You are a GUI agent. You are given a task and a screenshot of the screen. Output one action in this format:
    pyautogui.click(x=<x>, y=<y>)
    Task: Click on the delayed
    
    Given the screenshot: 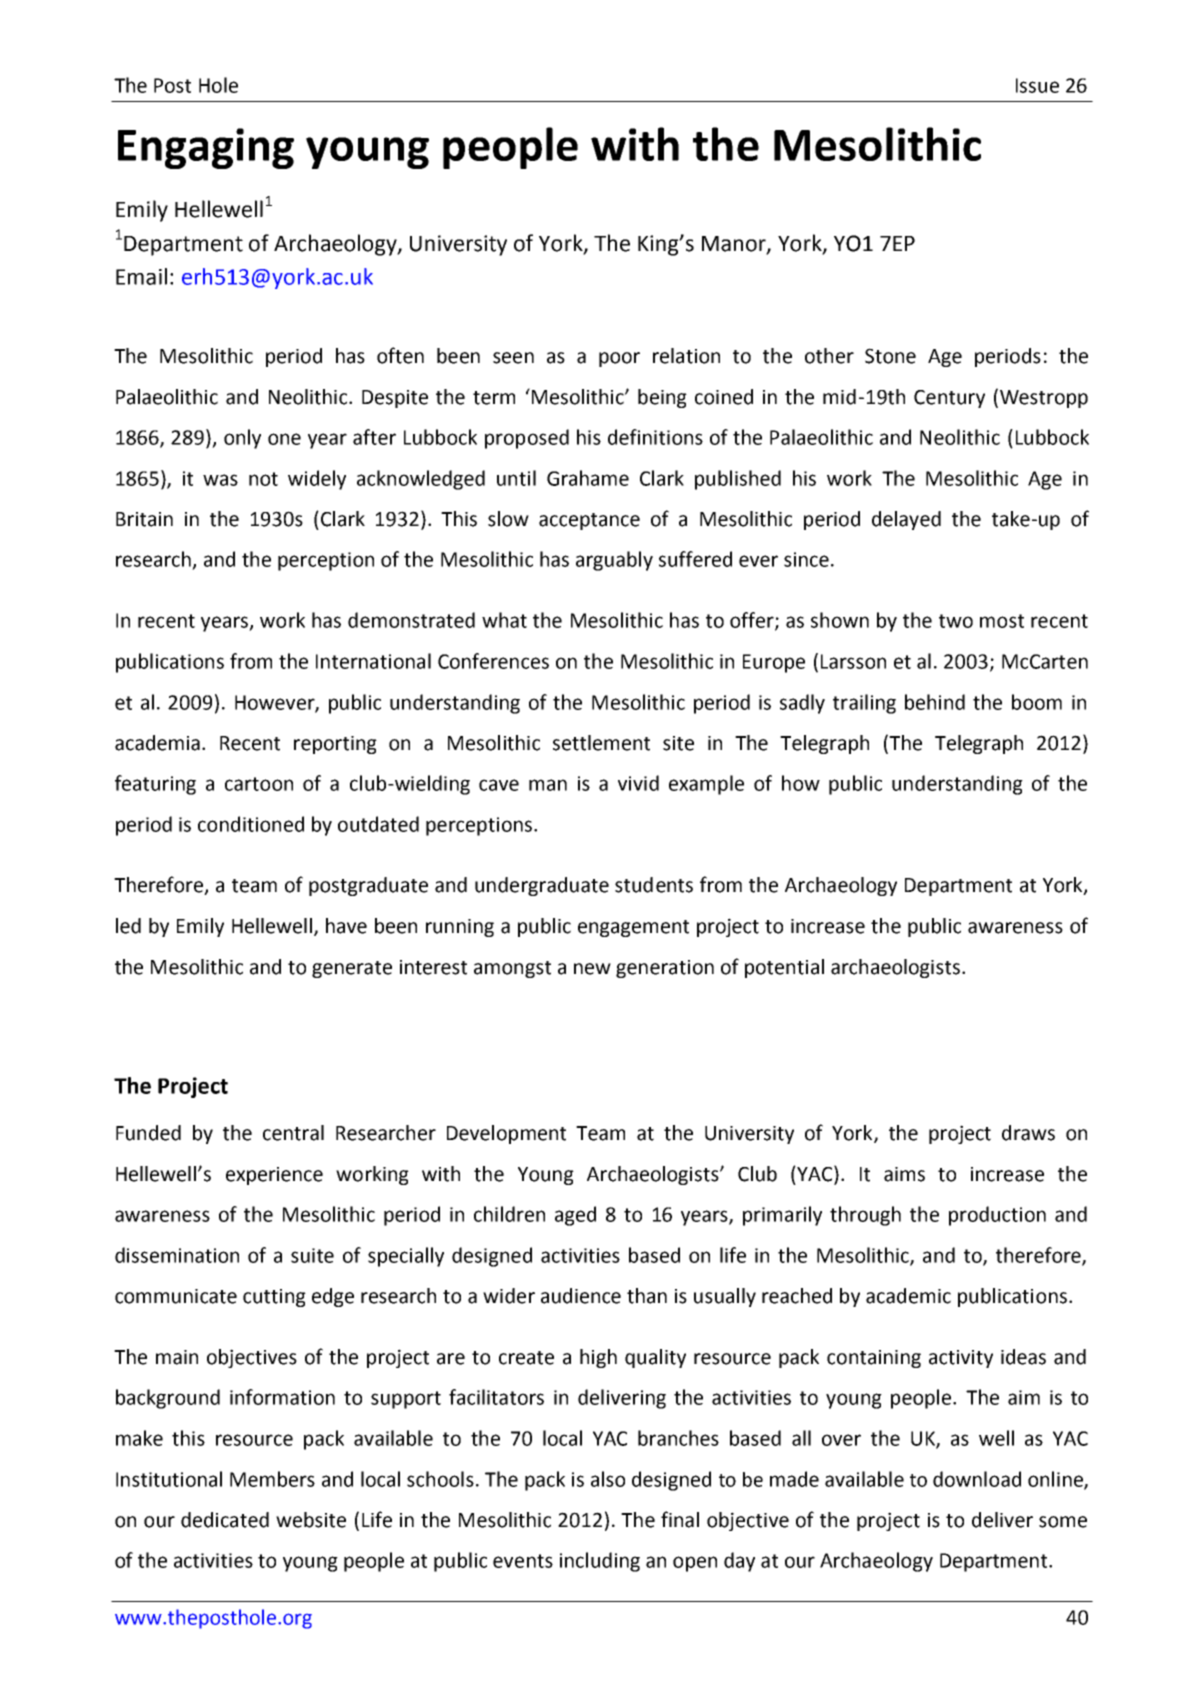 What is the action you would take?
    pyautogui.click(x=906, y=520)
